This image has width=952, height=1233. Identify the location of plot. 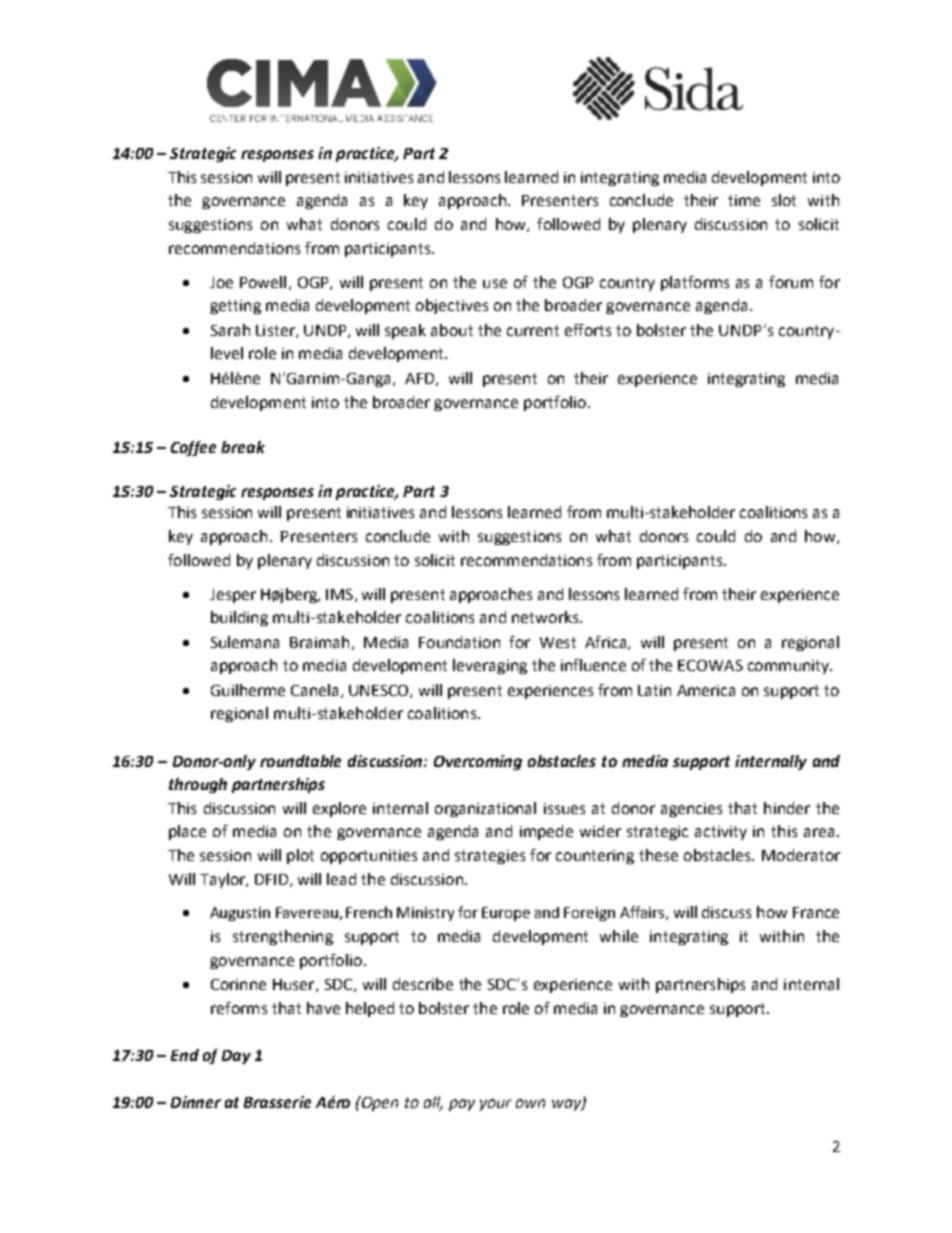
(300, 856).
